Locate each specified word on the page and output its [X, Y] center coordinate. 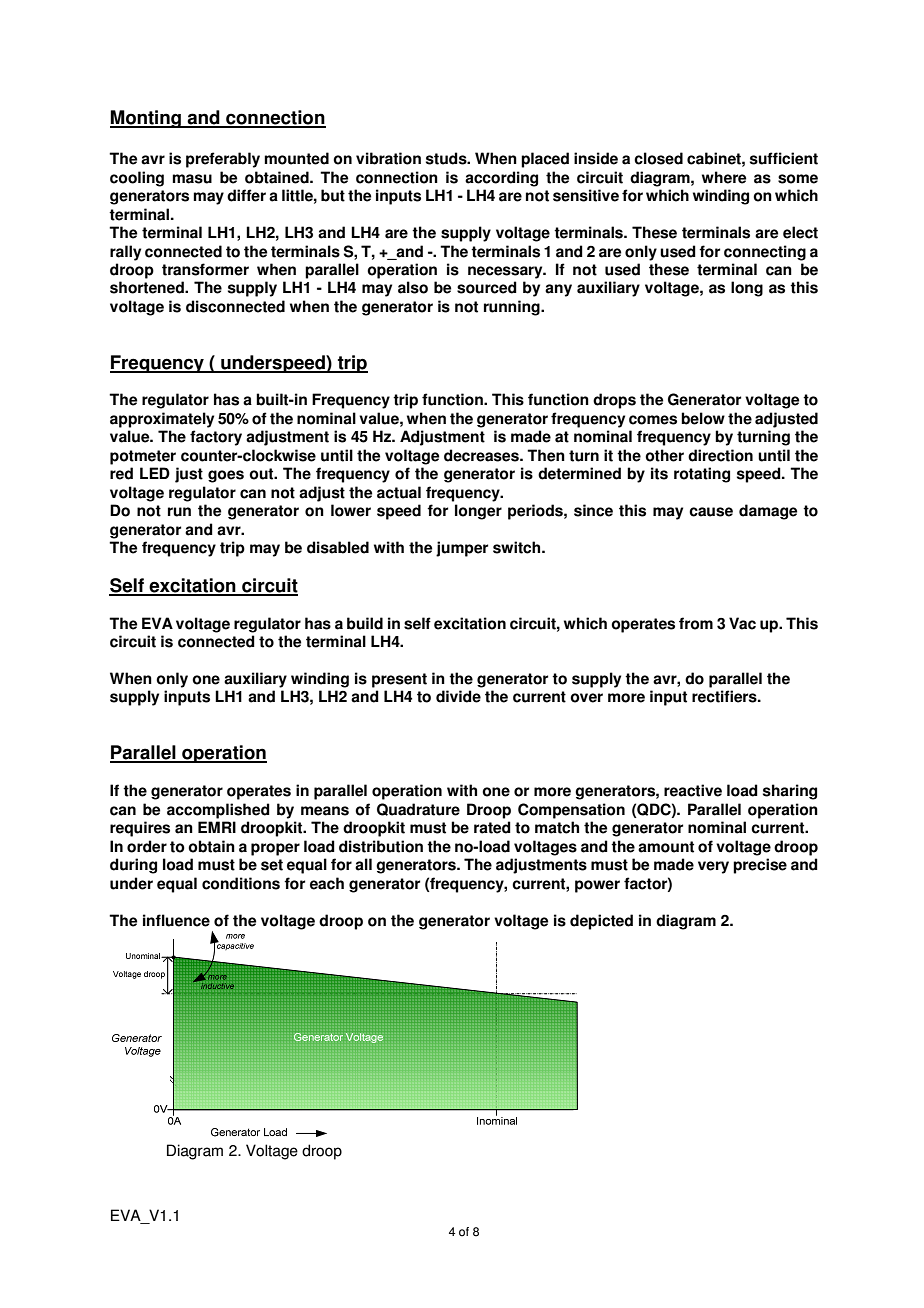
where [724, 177]
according [501, 179]
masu [192, 179]
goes [226, 476]
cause [711, 512]
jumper [462, 549]
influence [176, 920]
